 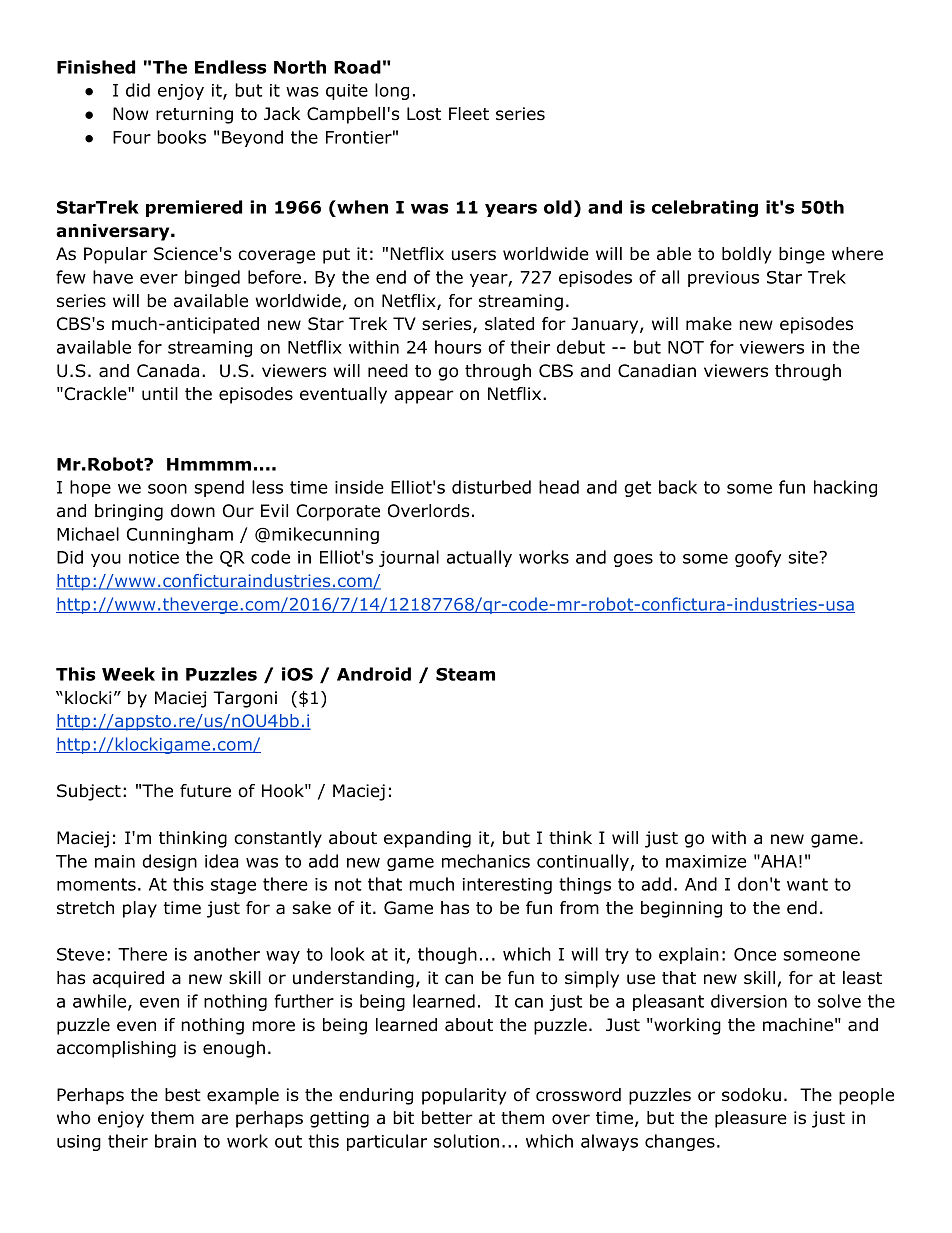 I want to click on Fleet, so click(x=469, y=114).
